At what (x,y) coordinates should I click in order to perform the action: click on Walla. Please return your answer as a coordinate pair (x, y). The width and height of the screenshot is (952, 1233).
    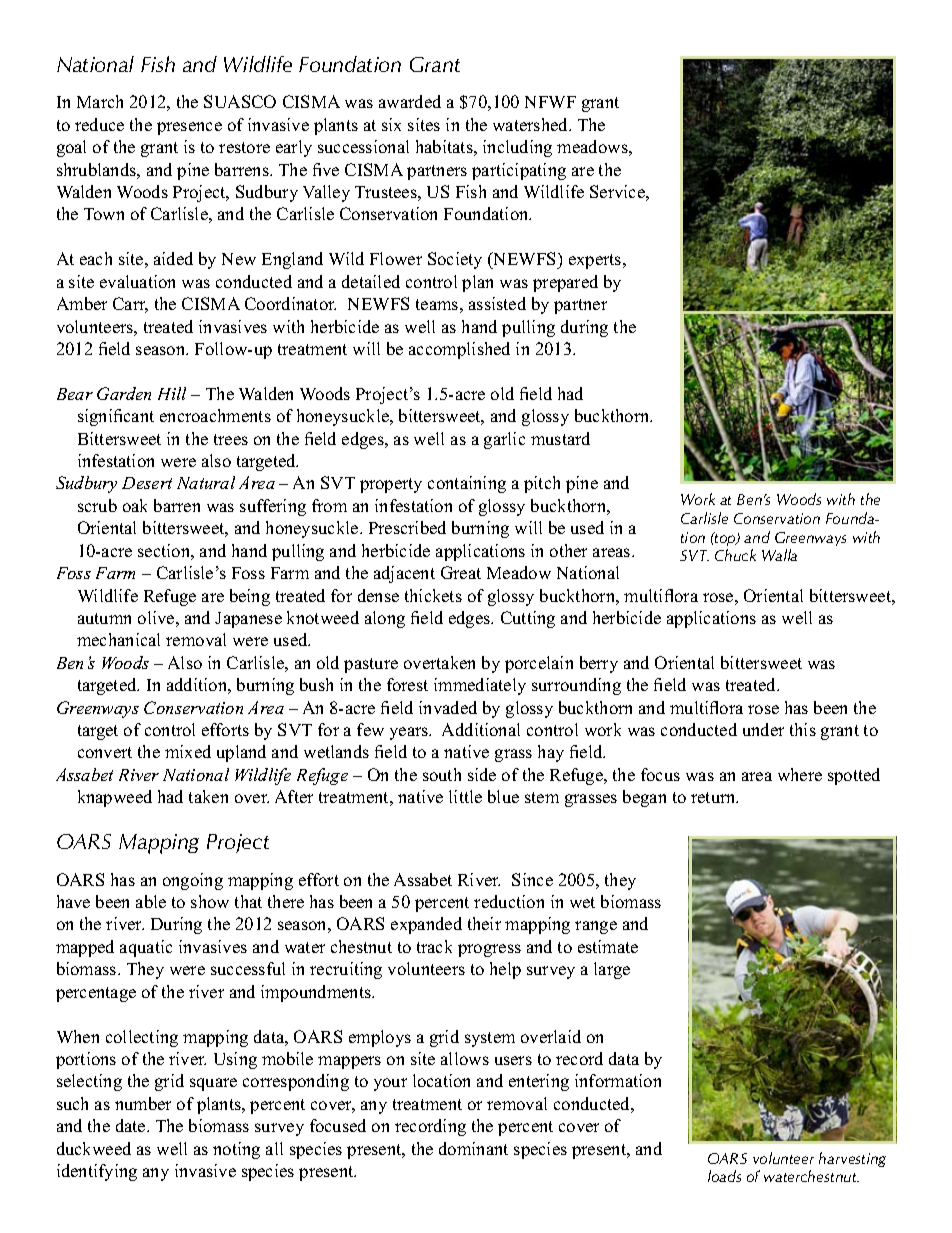
    Looking at the image, I should click on (779, 555).
